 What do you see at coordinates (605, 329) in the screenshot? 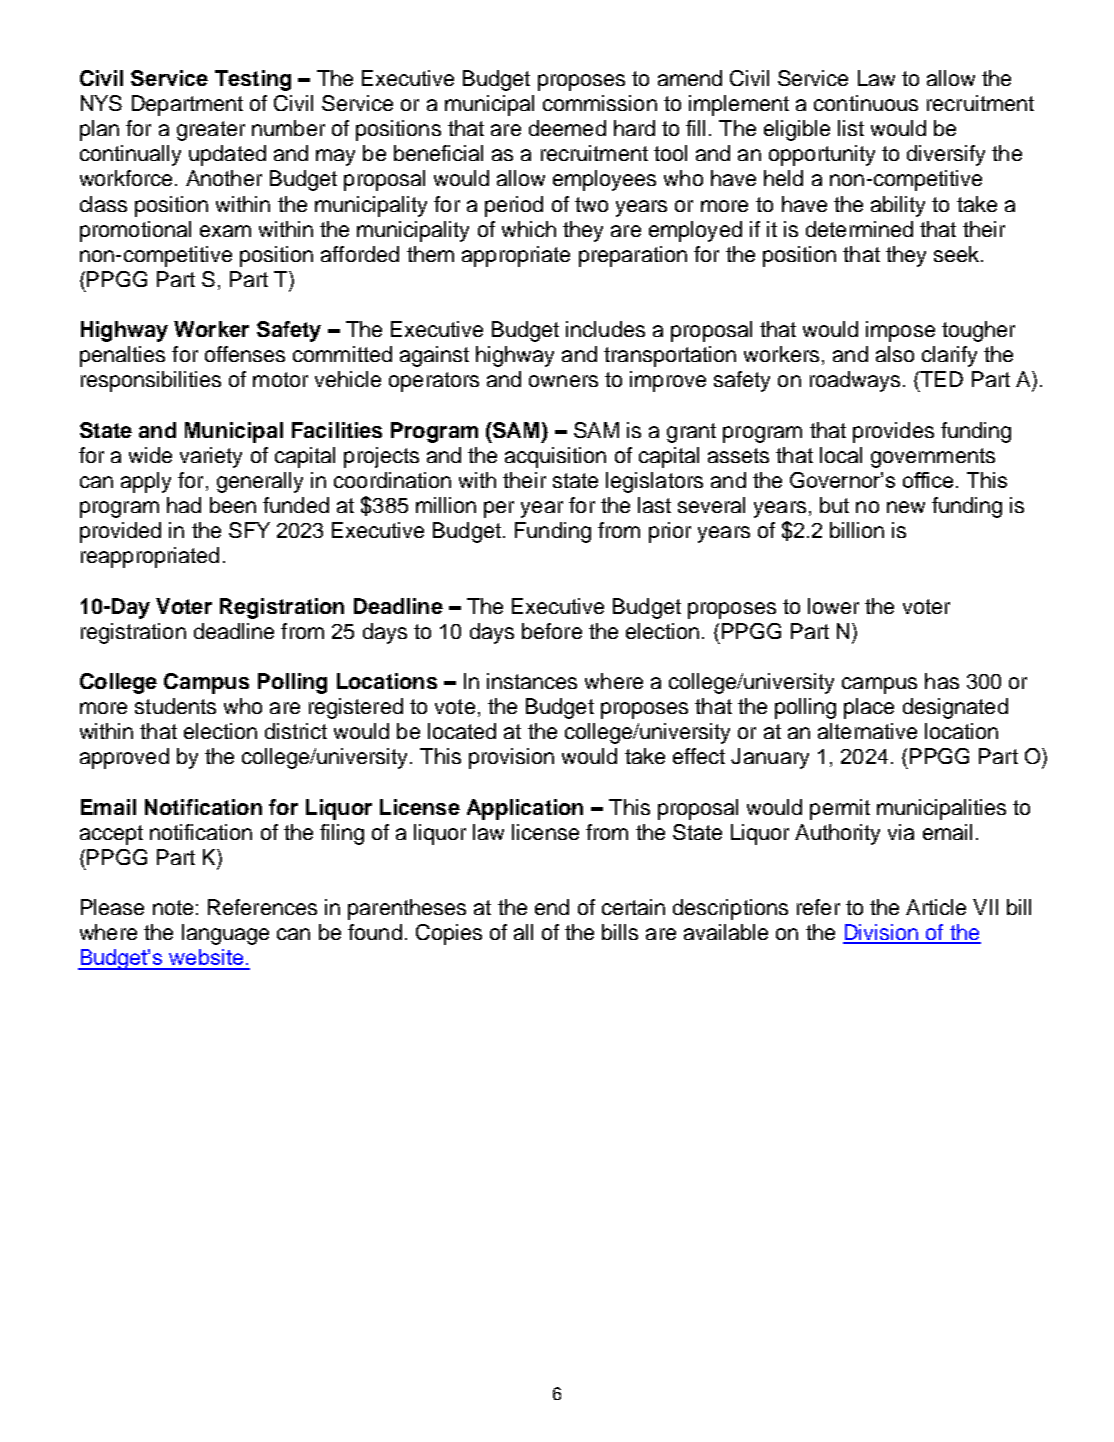
I see `includes` at bounding box center [605, 329].
